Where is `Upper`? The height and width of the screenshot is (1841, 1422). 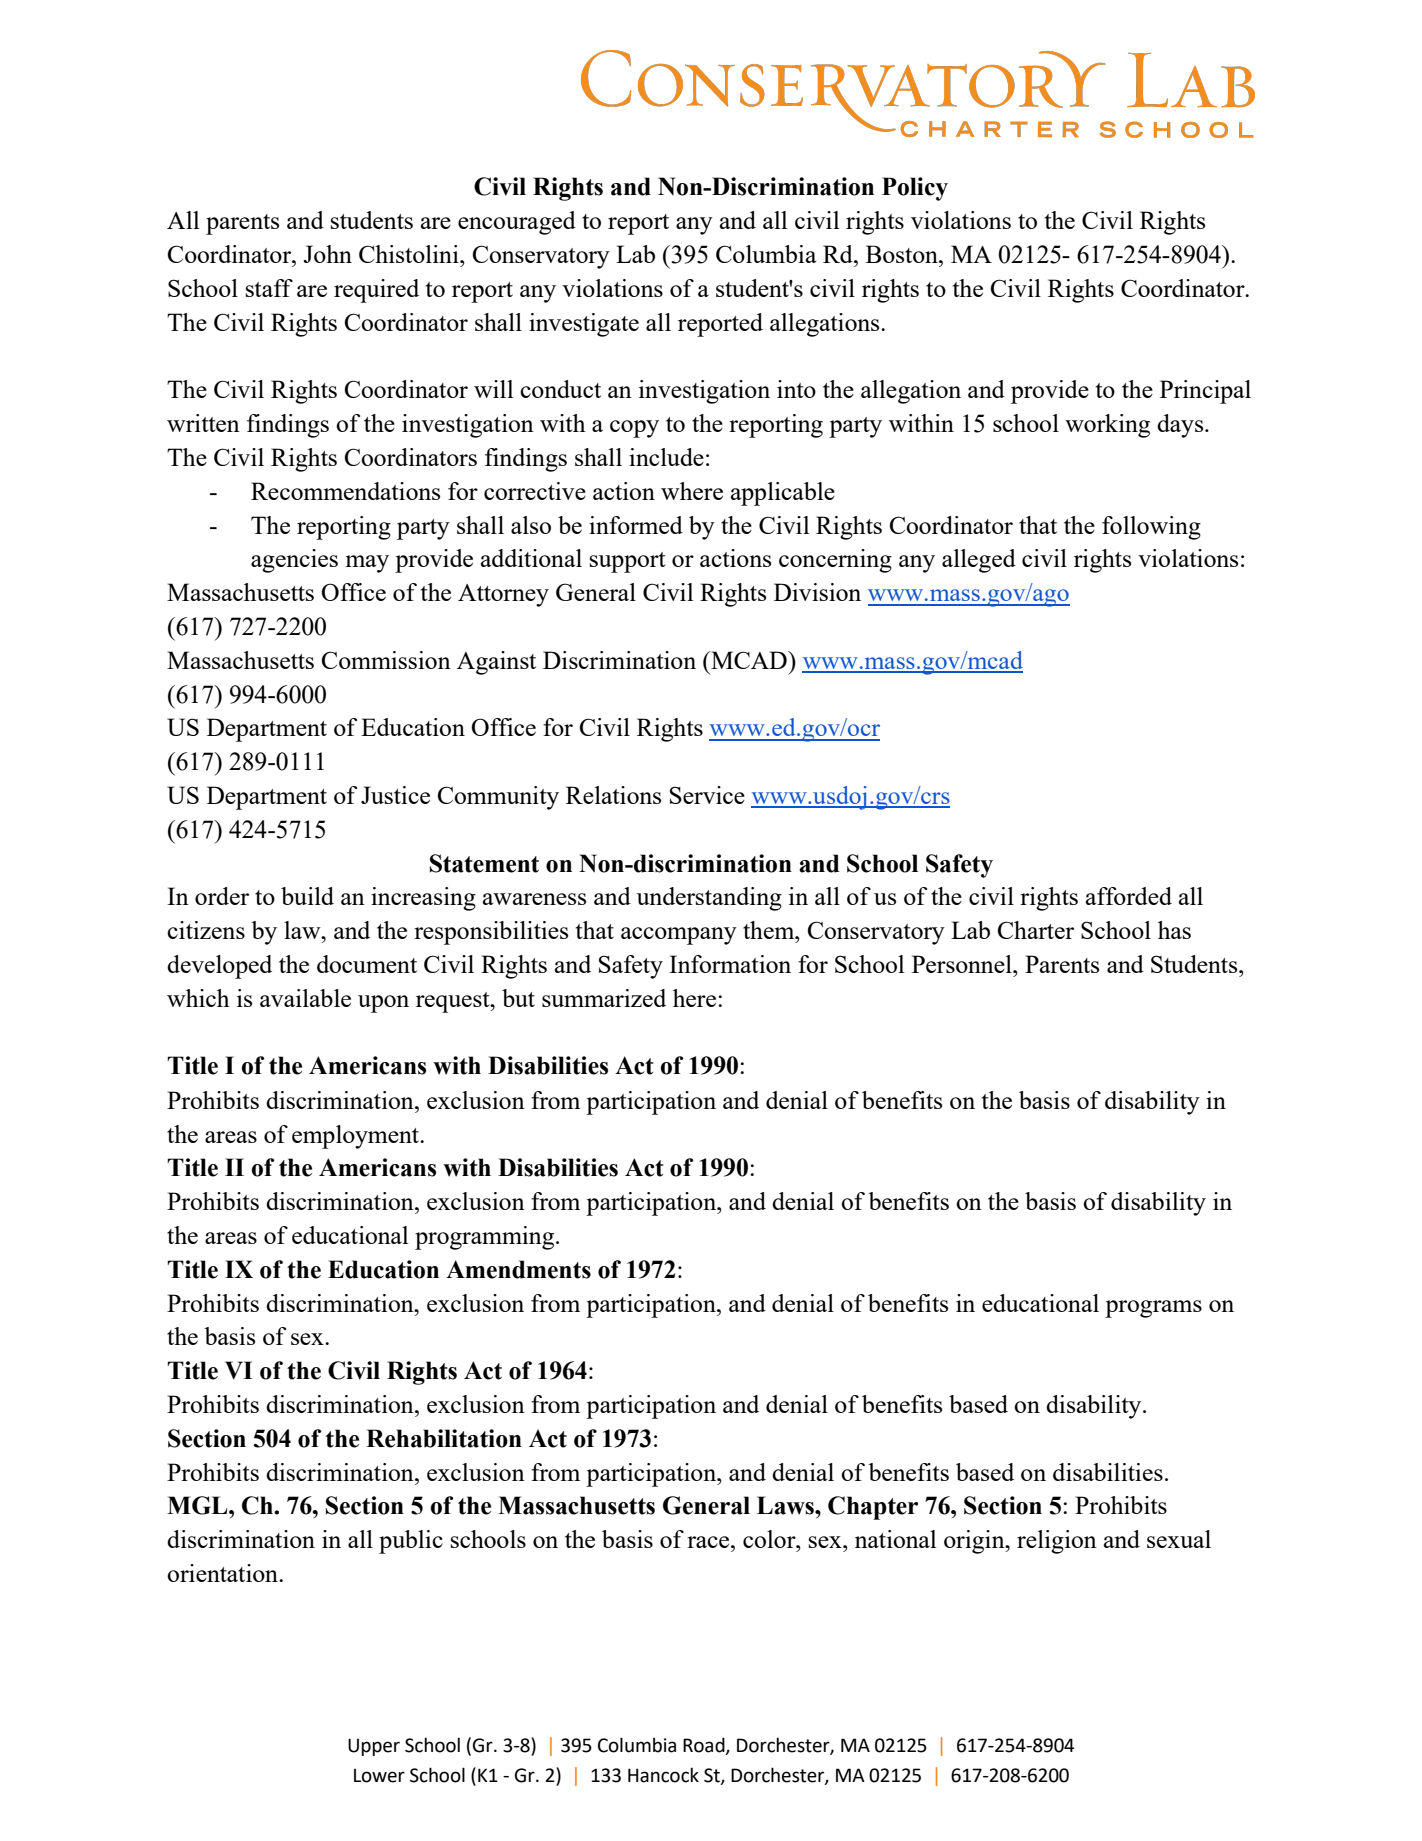 Upper is located at coordinates (374, 1747).
